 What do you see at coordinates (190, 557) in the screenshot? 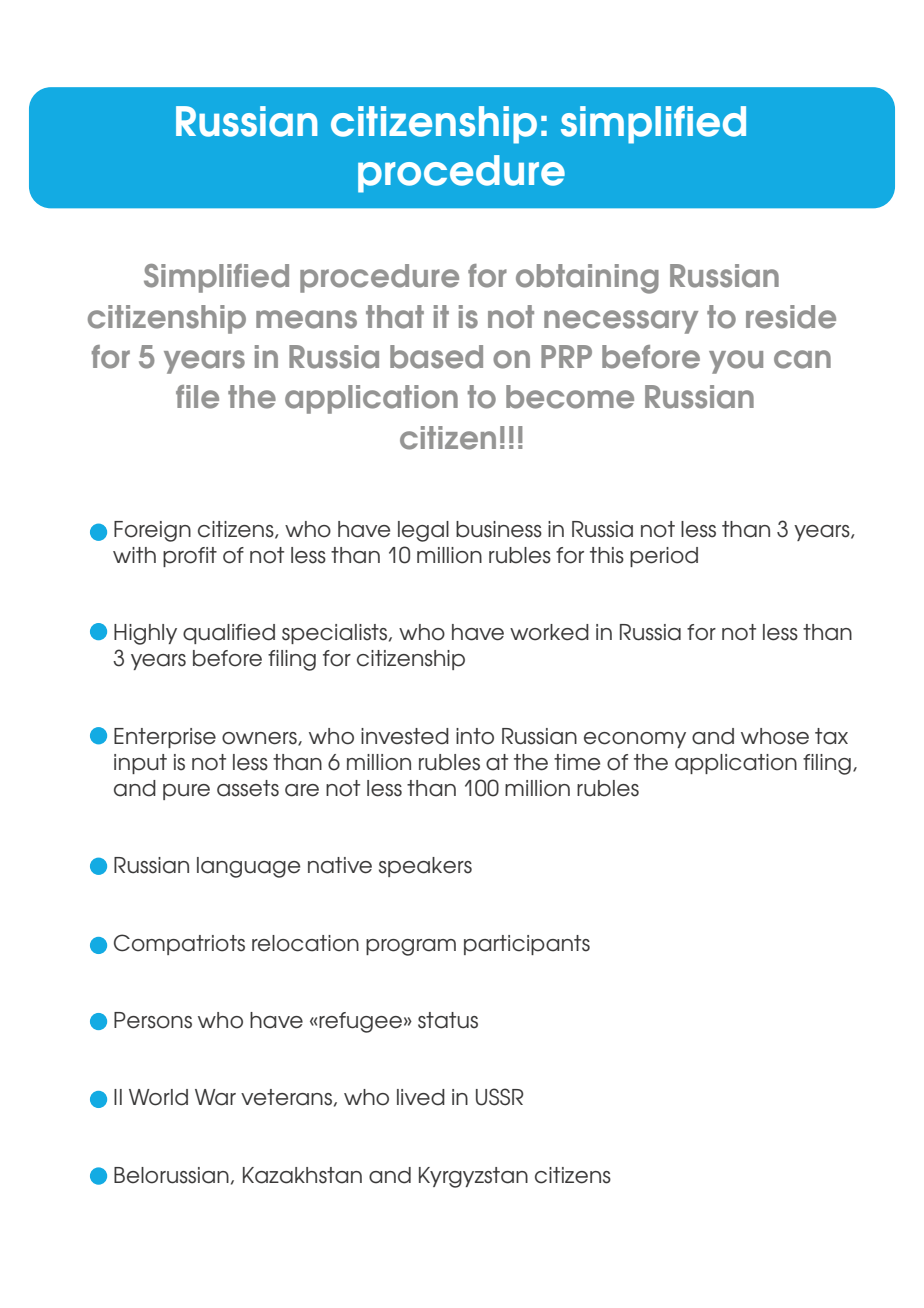
I see `profit` at bounding box center [190, 557].
